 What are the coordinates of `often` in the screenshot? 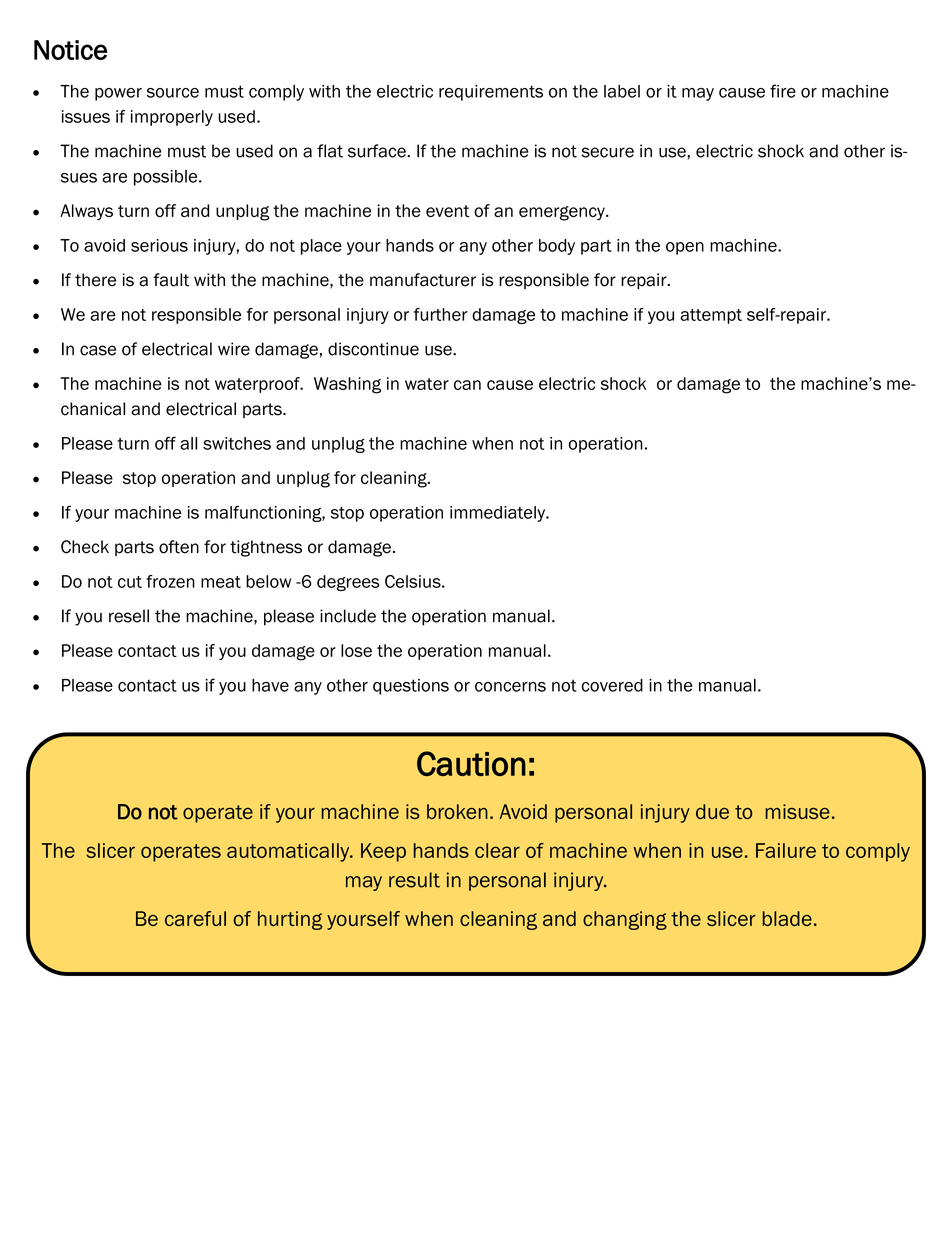 It's located at (179, 547).
